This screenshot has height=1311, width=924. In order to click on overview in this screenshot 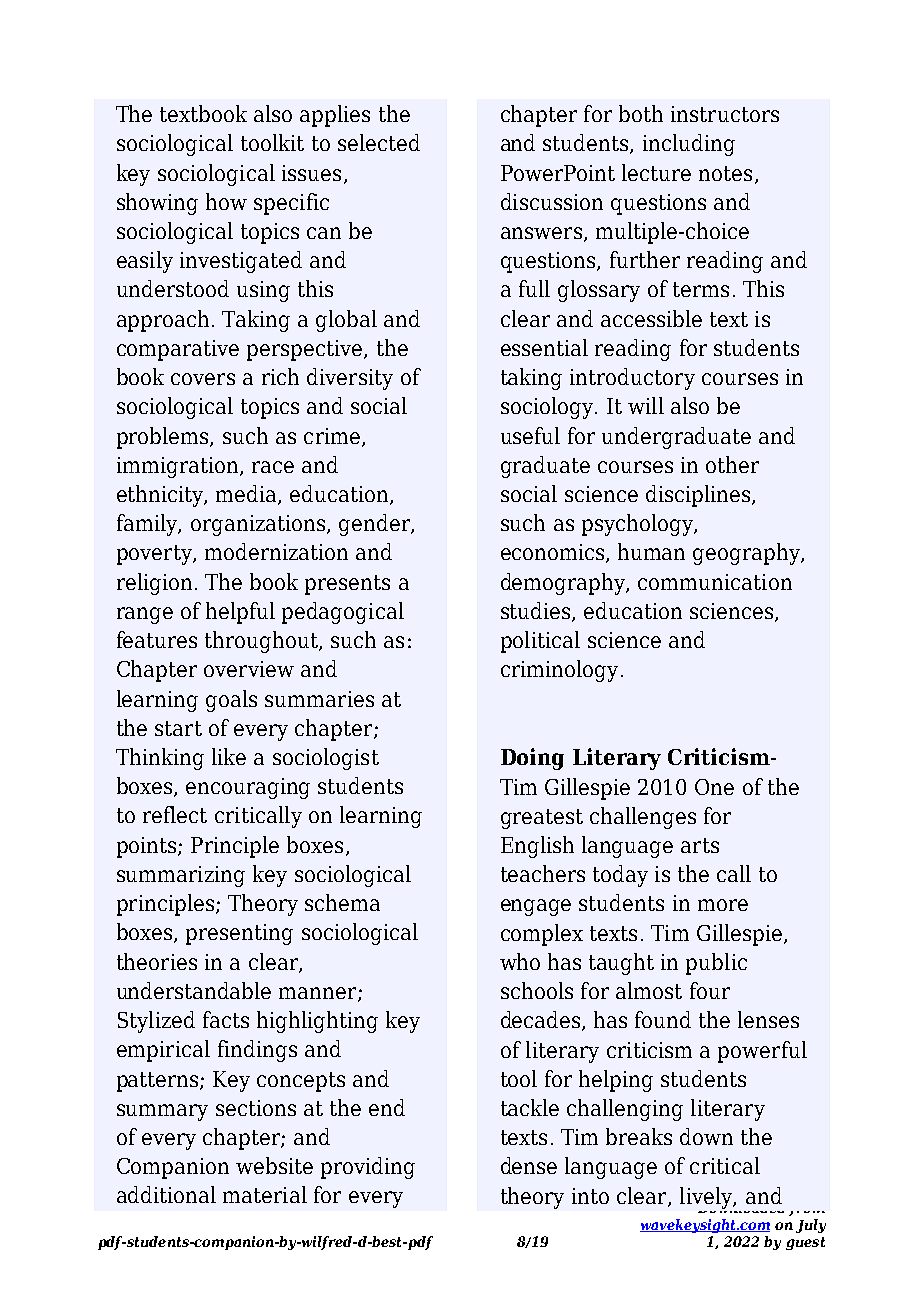, I will do `click(249, 669)`.
